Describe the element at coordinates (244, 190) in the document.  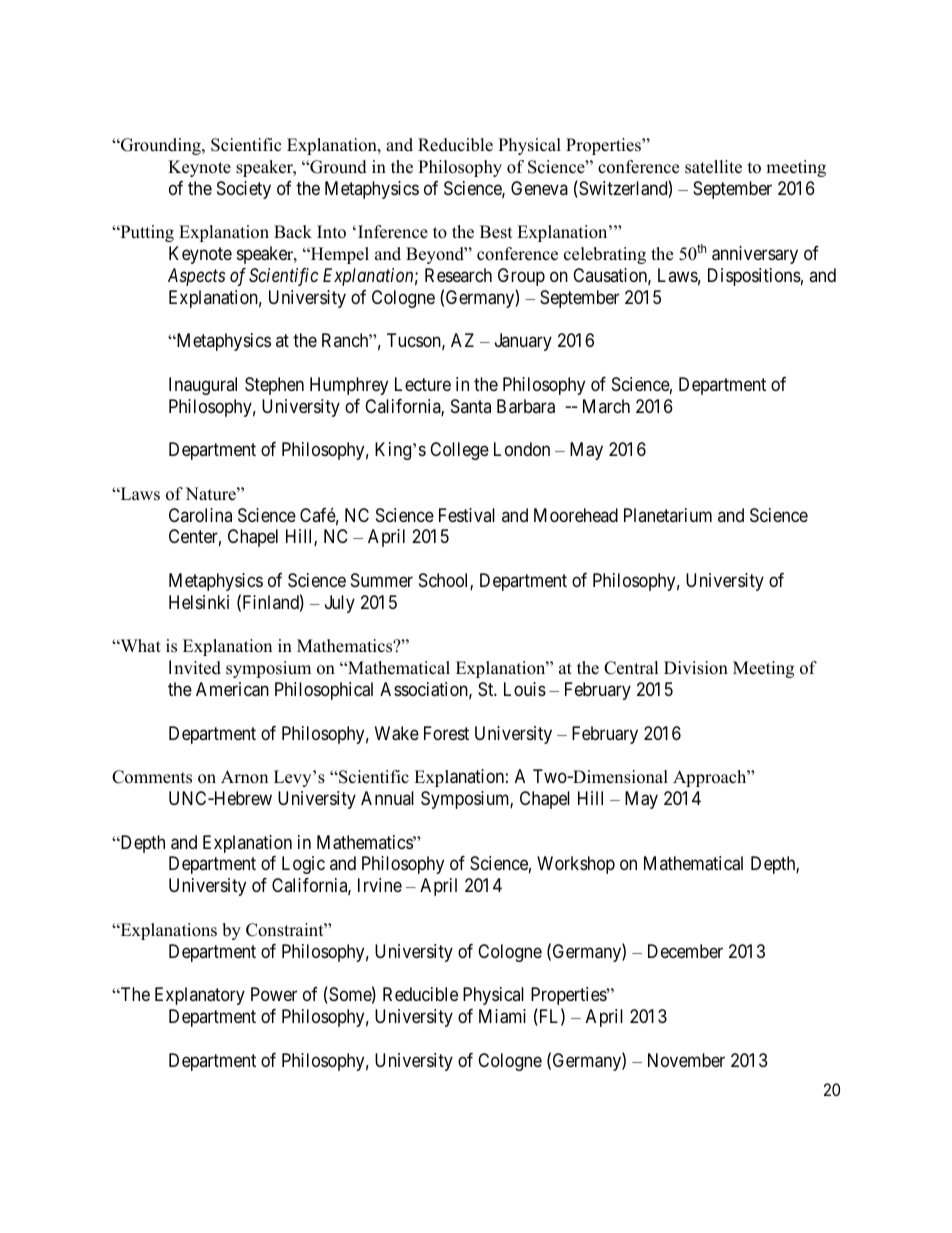
I see `Society` at that location.
